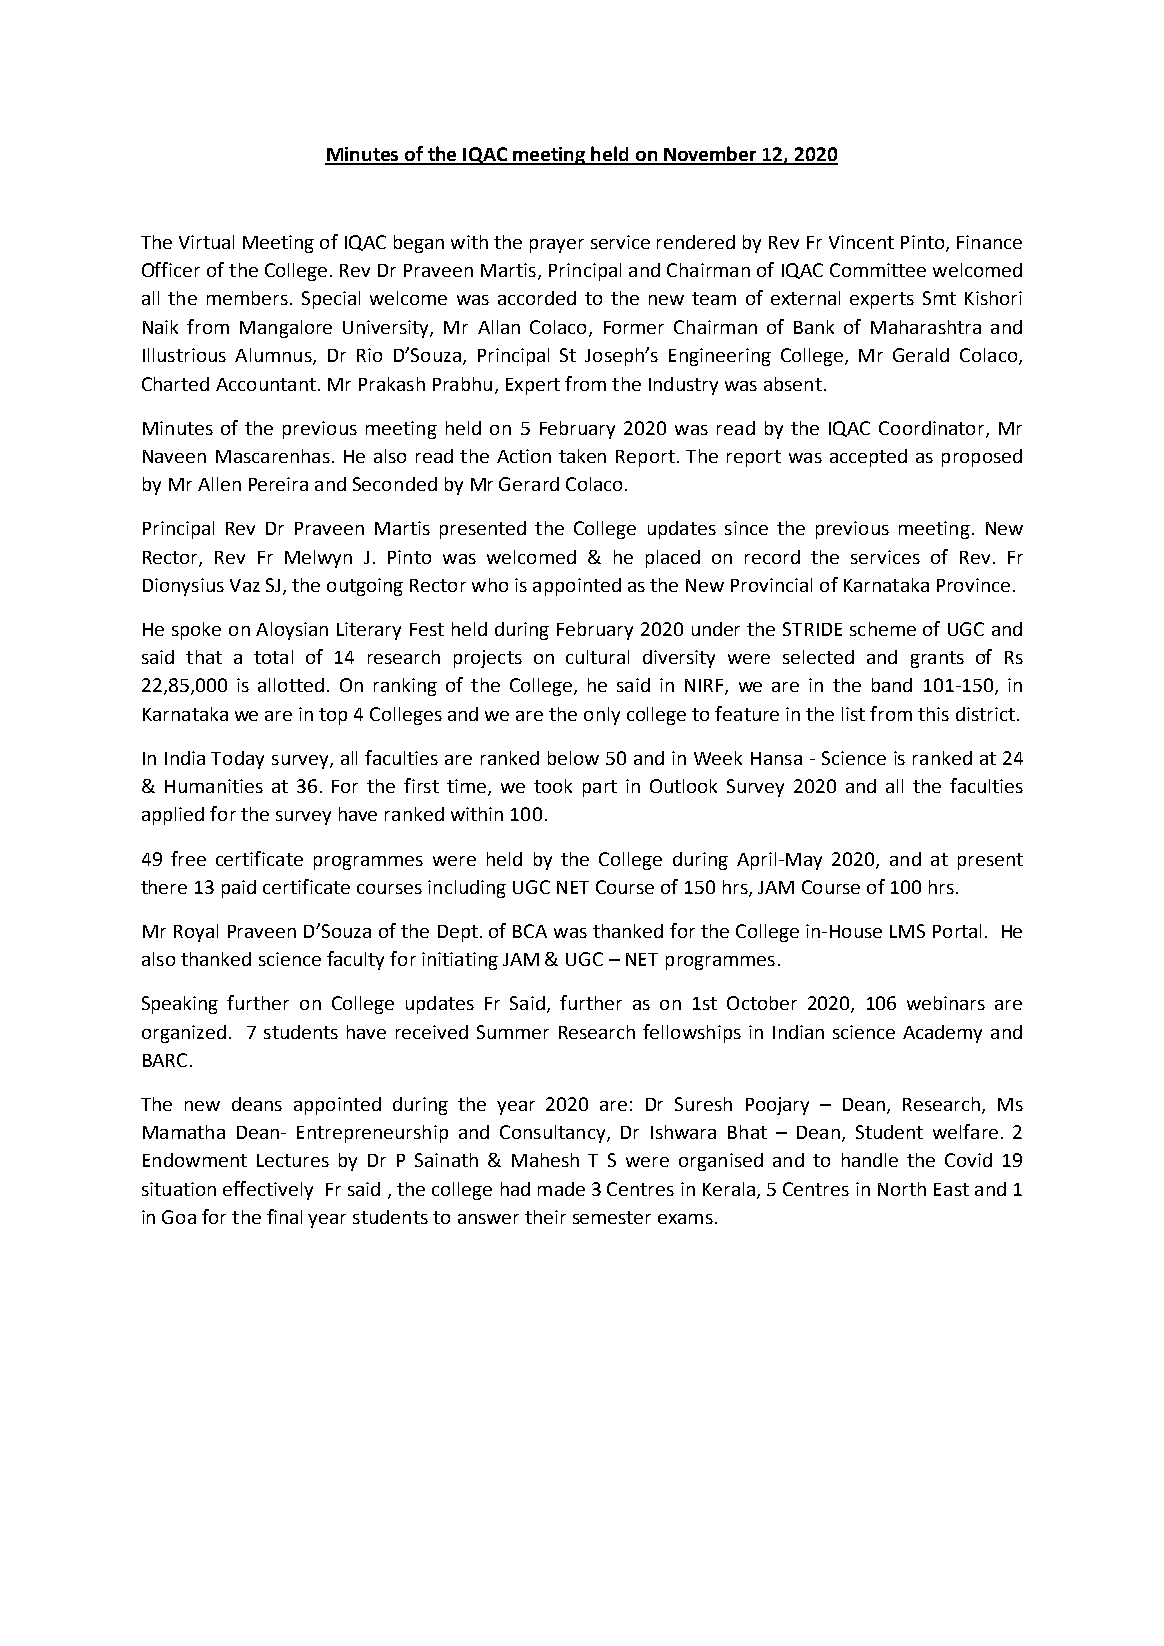  Describe the element at coordinates (557, 246) in the image. I see `prayer` at that location.
